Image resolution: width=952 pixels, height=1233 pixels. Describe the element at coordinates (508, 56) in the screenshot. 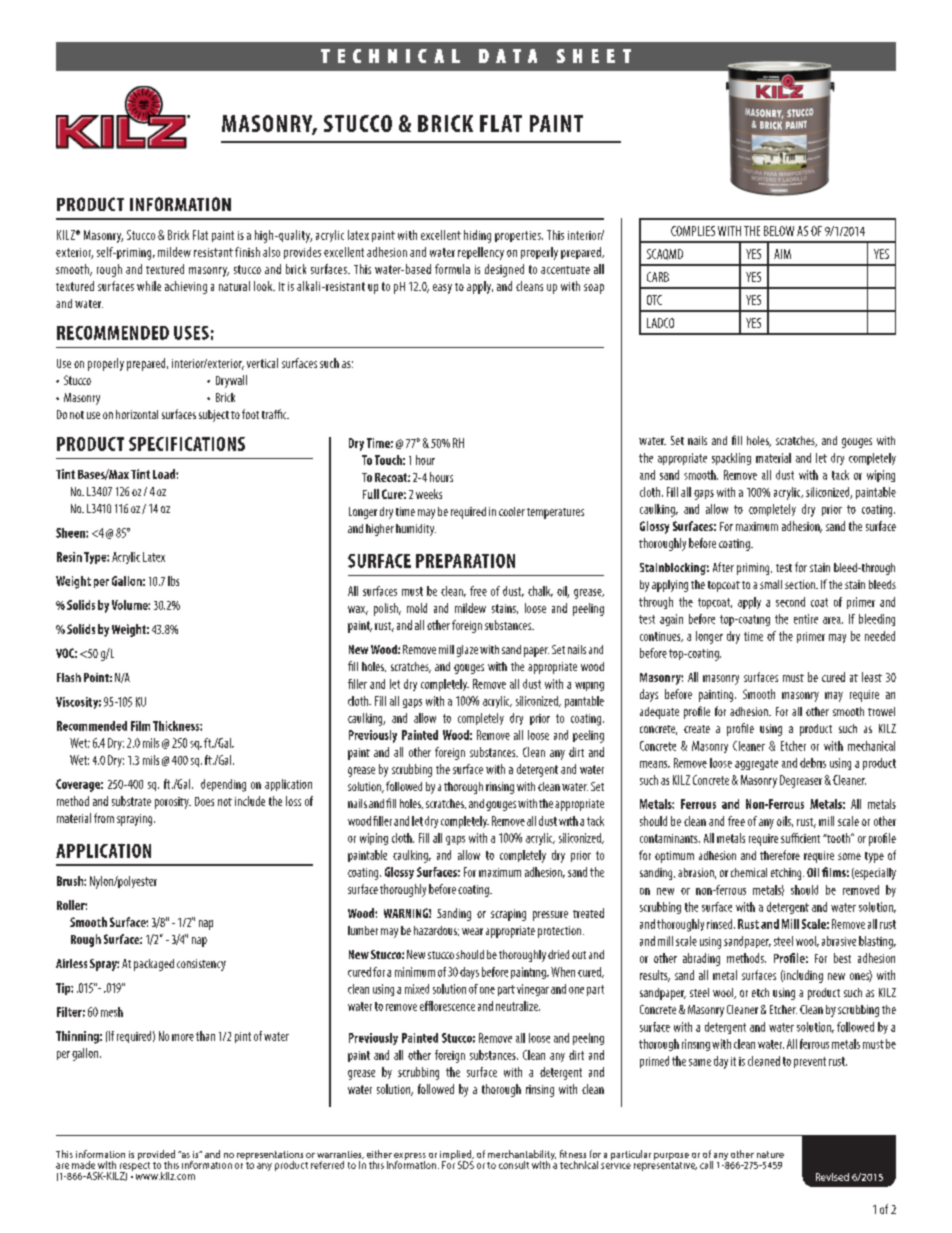

I see `DATA` at that location.
